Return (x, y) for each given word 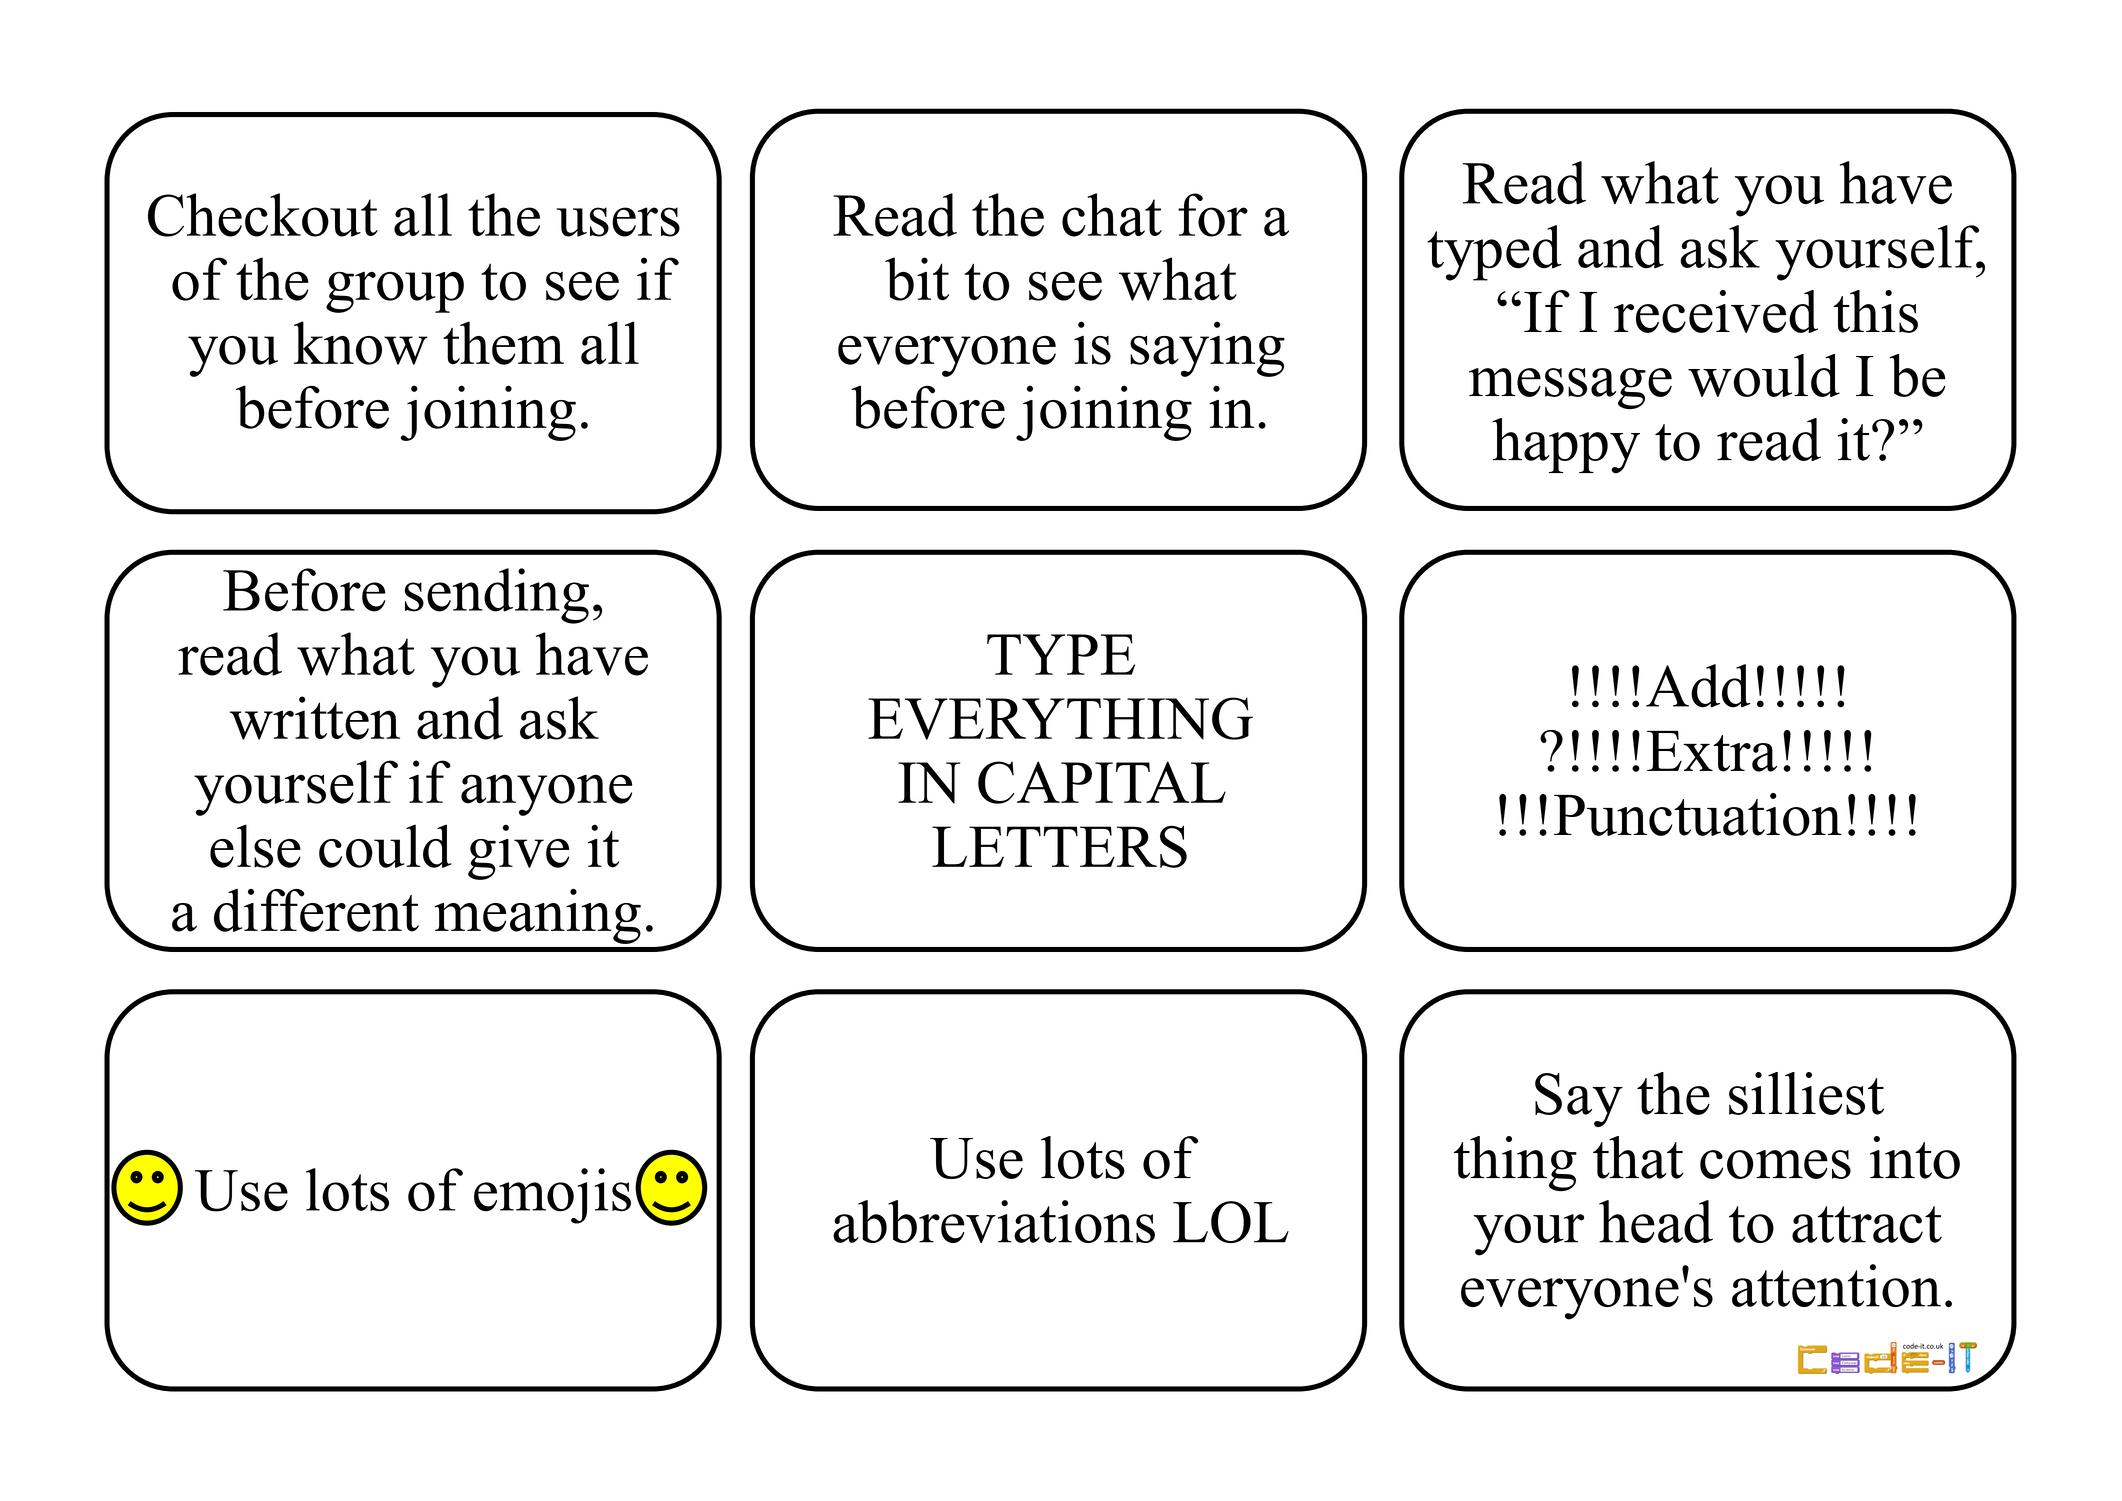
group (395, 292)
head (1656, 1221)
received (1716, 311)
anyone (546, 795)
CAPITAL (1102, 782)
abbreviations (994, 1221)
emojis (552, 1196)
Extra (1712, 751)
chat (1112, 215)
